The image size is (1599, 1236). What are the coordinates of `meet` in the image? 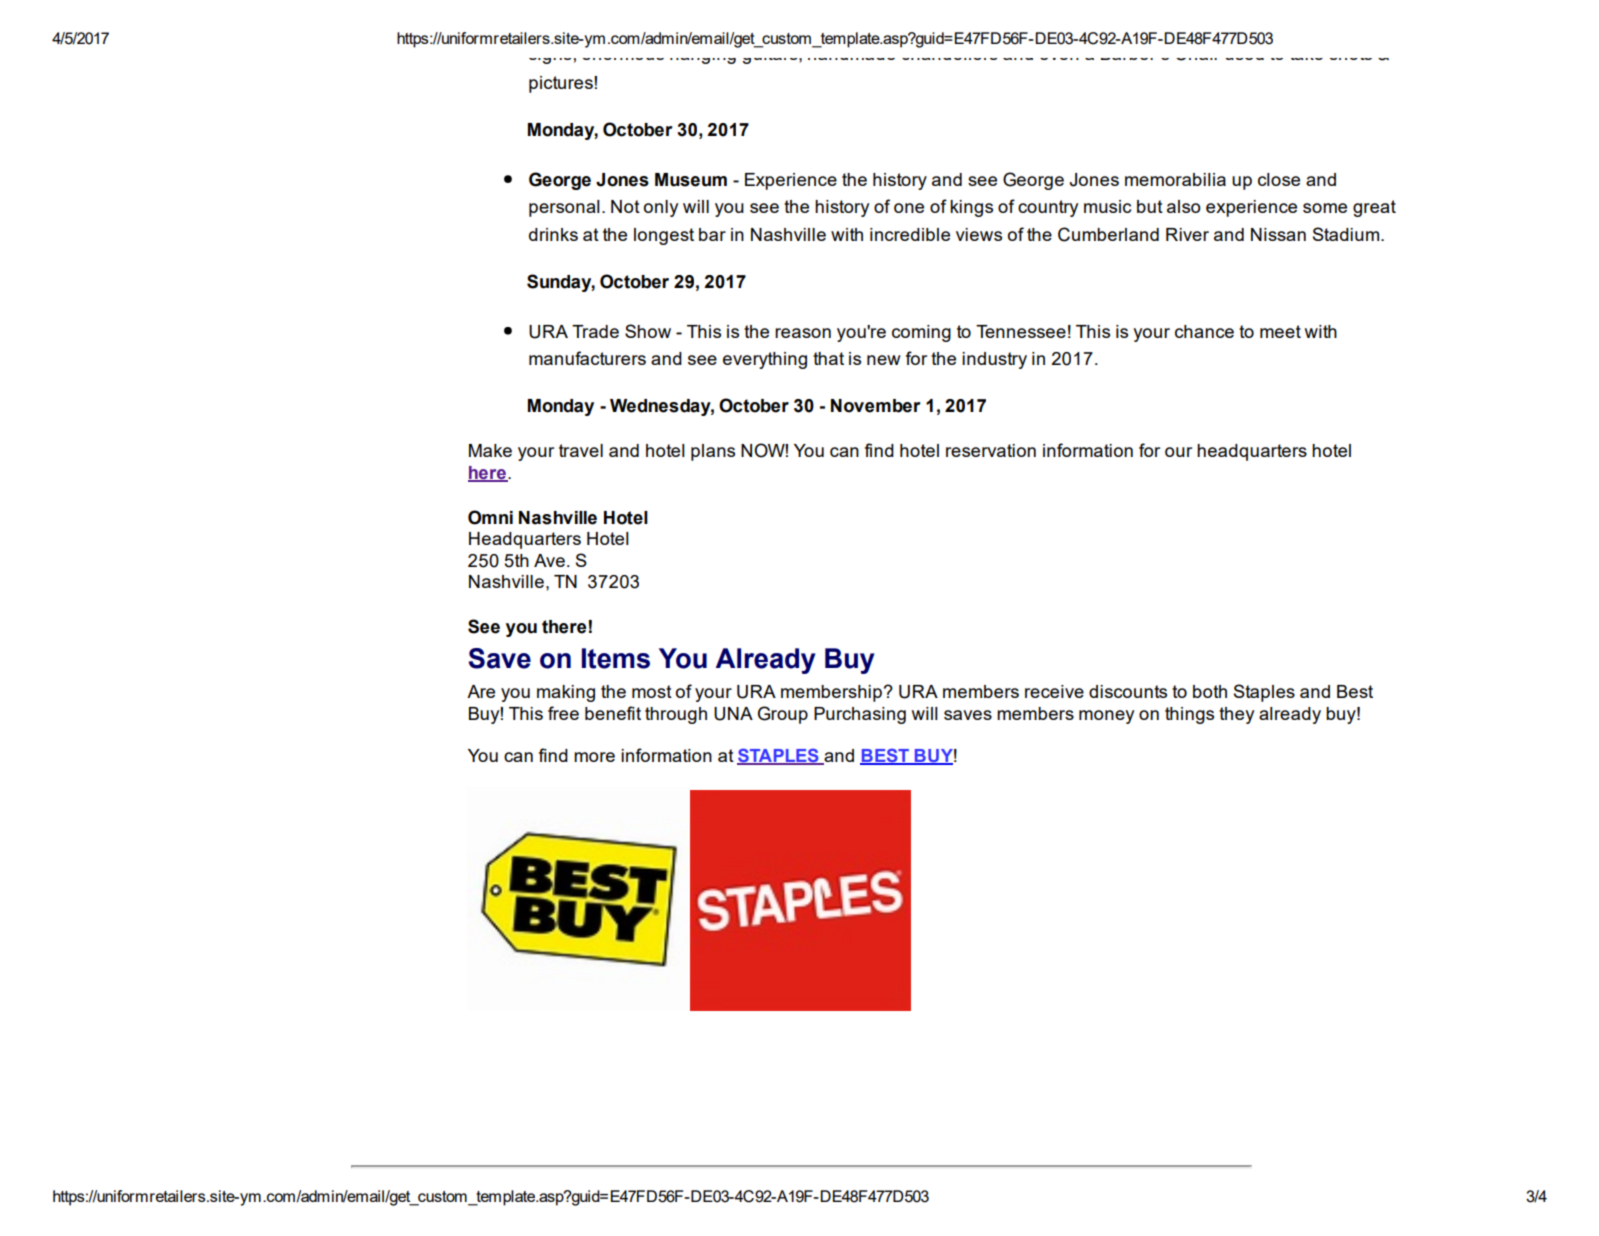 It's located at (1280, 331).
